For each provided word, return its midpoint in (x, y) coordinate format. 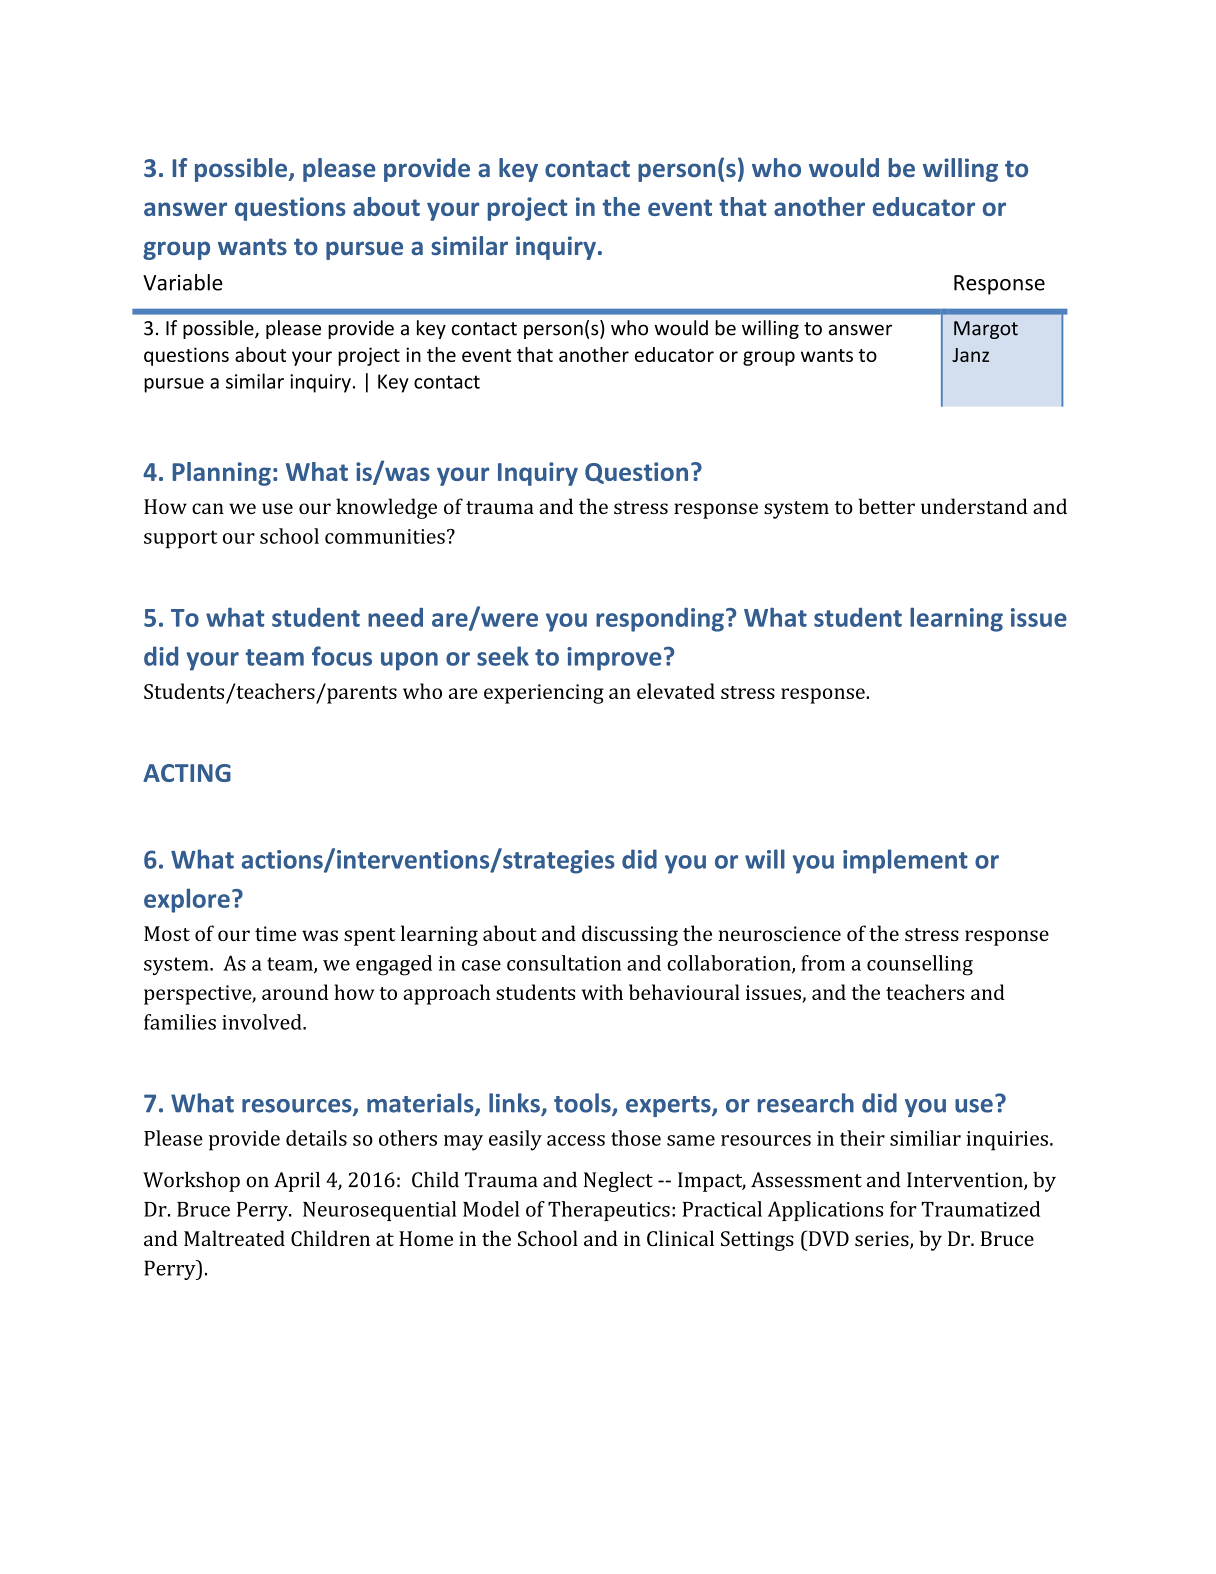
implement (905, 861)
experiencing (544, 694)
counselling (920, 965)
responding (660, 620)
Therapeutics (609, 1211)
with (602, 992)
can (208, 508)
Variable (183, 282)
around (295, 992)
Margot (986, 330)
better (887, 506)
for (903, 1209)
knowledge (386, 508)
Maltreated (234, 1238)
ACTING (187, 773)
